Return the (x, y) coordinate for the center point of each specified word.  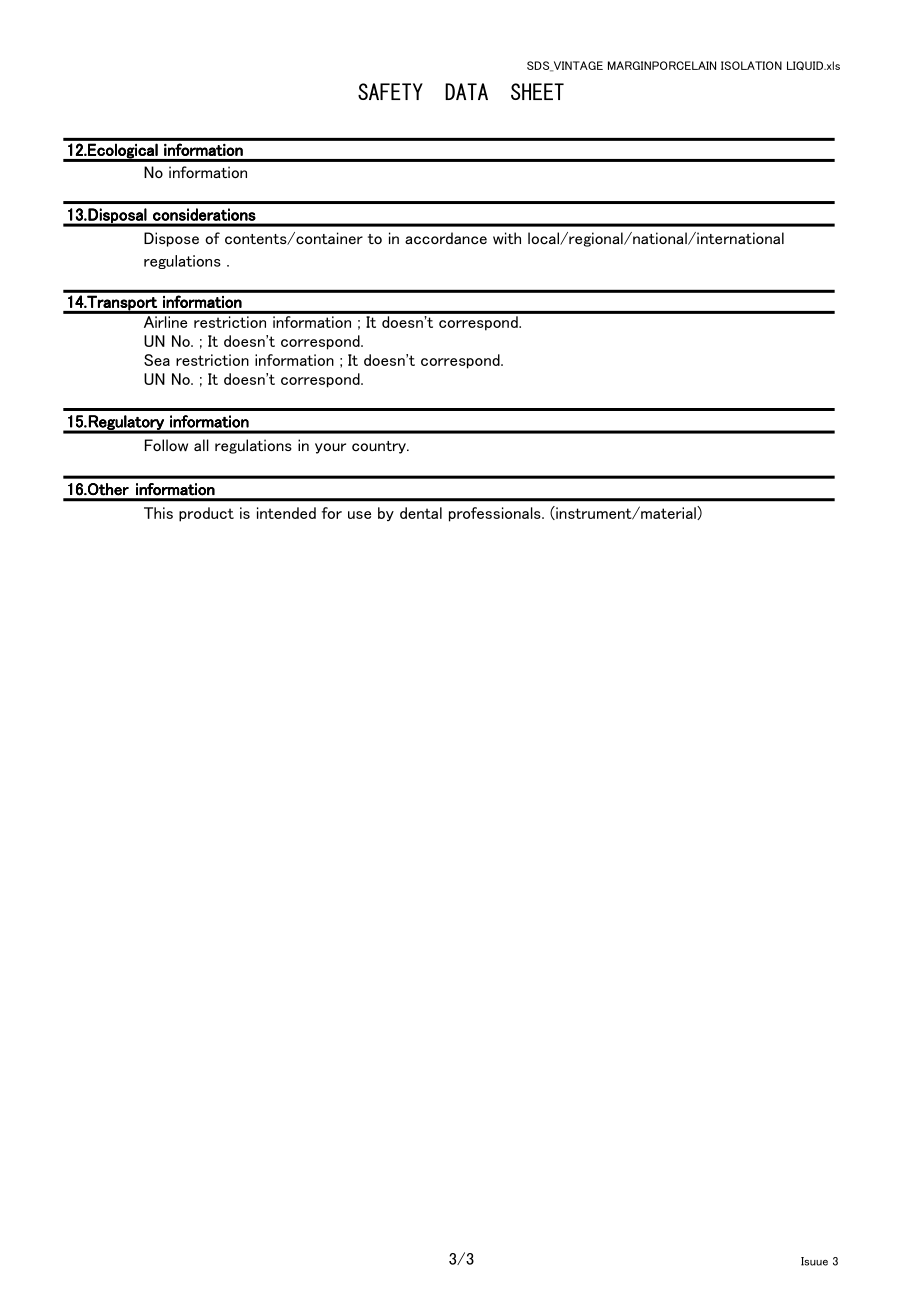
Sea (157, 360)
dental (421, 513)
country (380, 447)
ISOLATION (751, 65)
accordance (446, 238)
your (330, 448)
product (206, 514)
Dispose (171, 239)
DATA (466, 91)
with (507, 238)
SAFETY (390, 91)
